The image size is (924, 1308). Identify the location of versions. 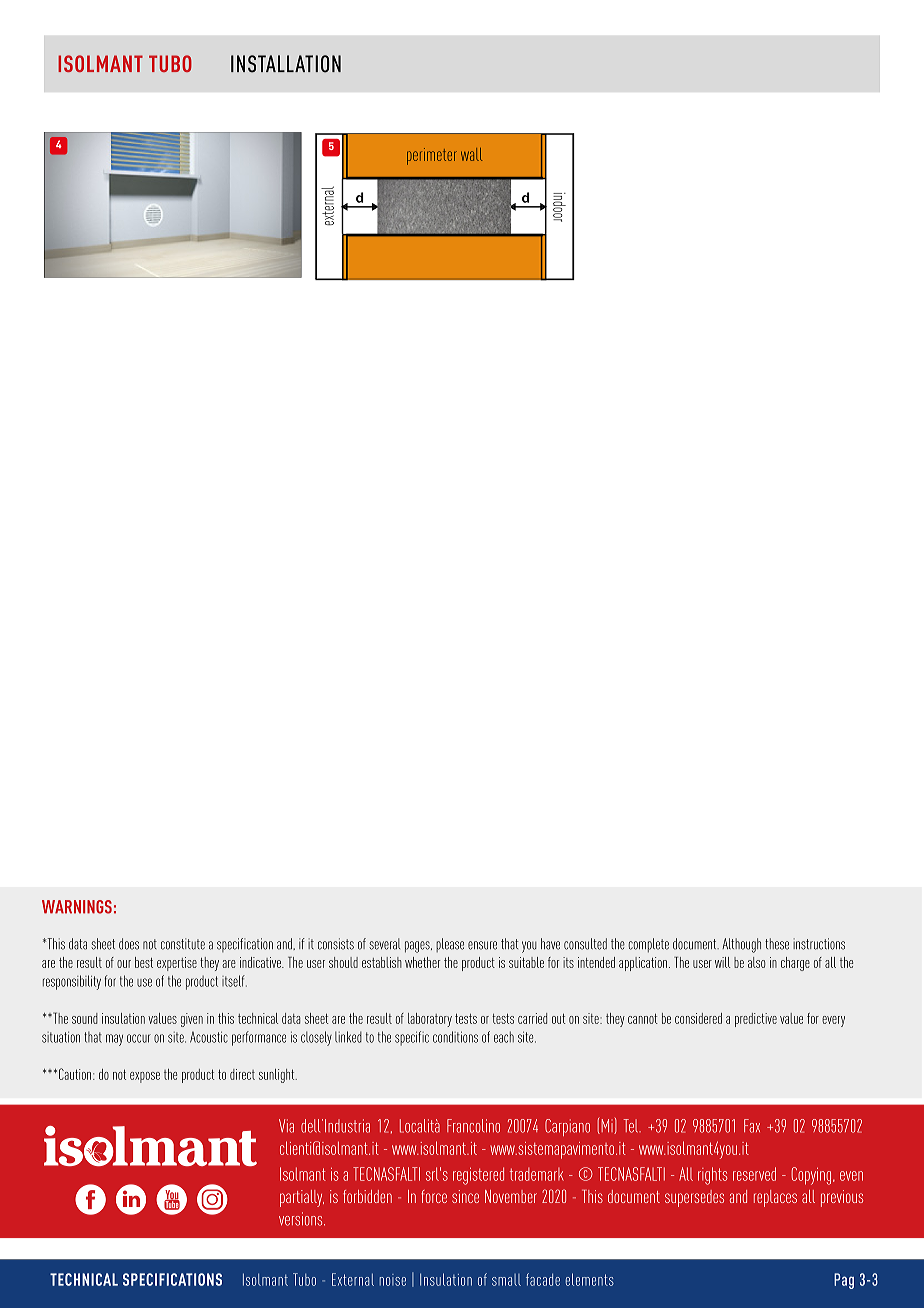
(302, 1219).
